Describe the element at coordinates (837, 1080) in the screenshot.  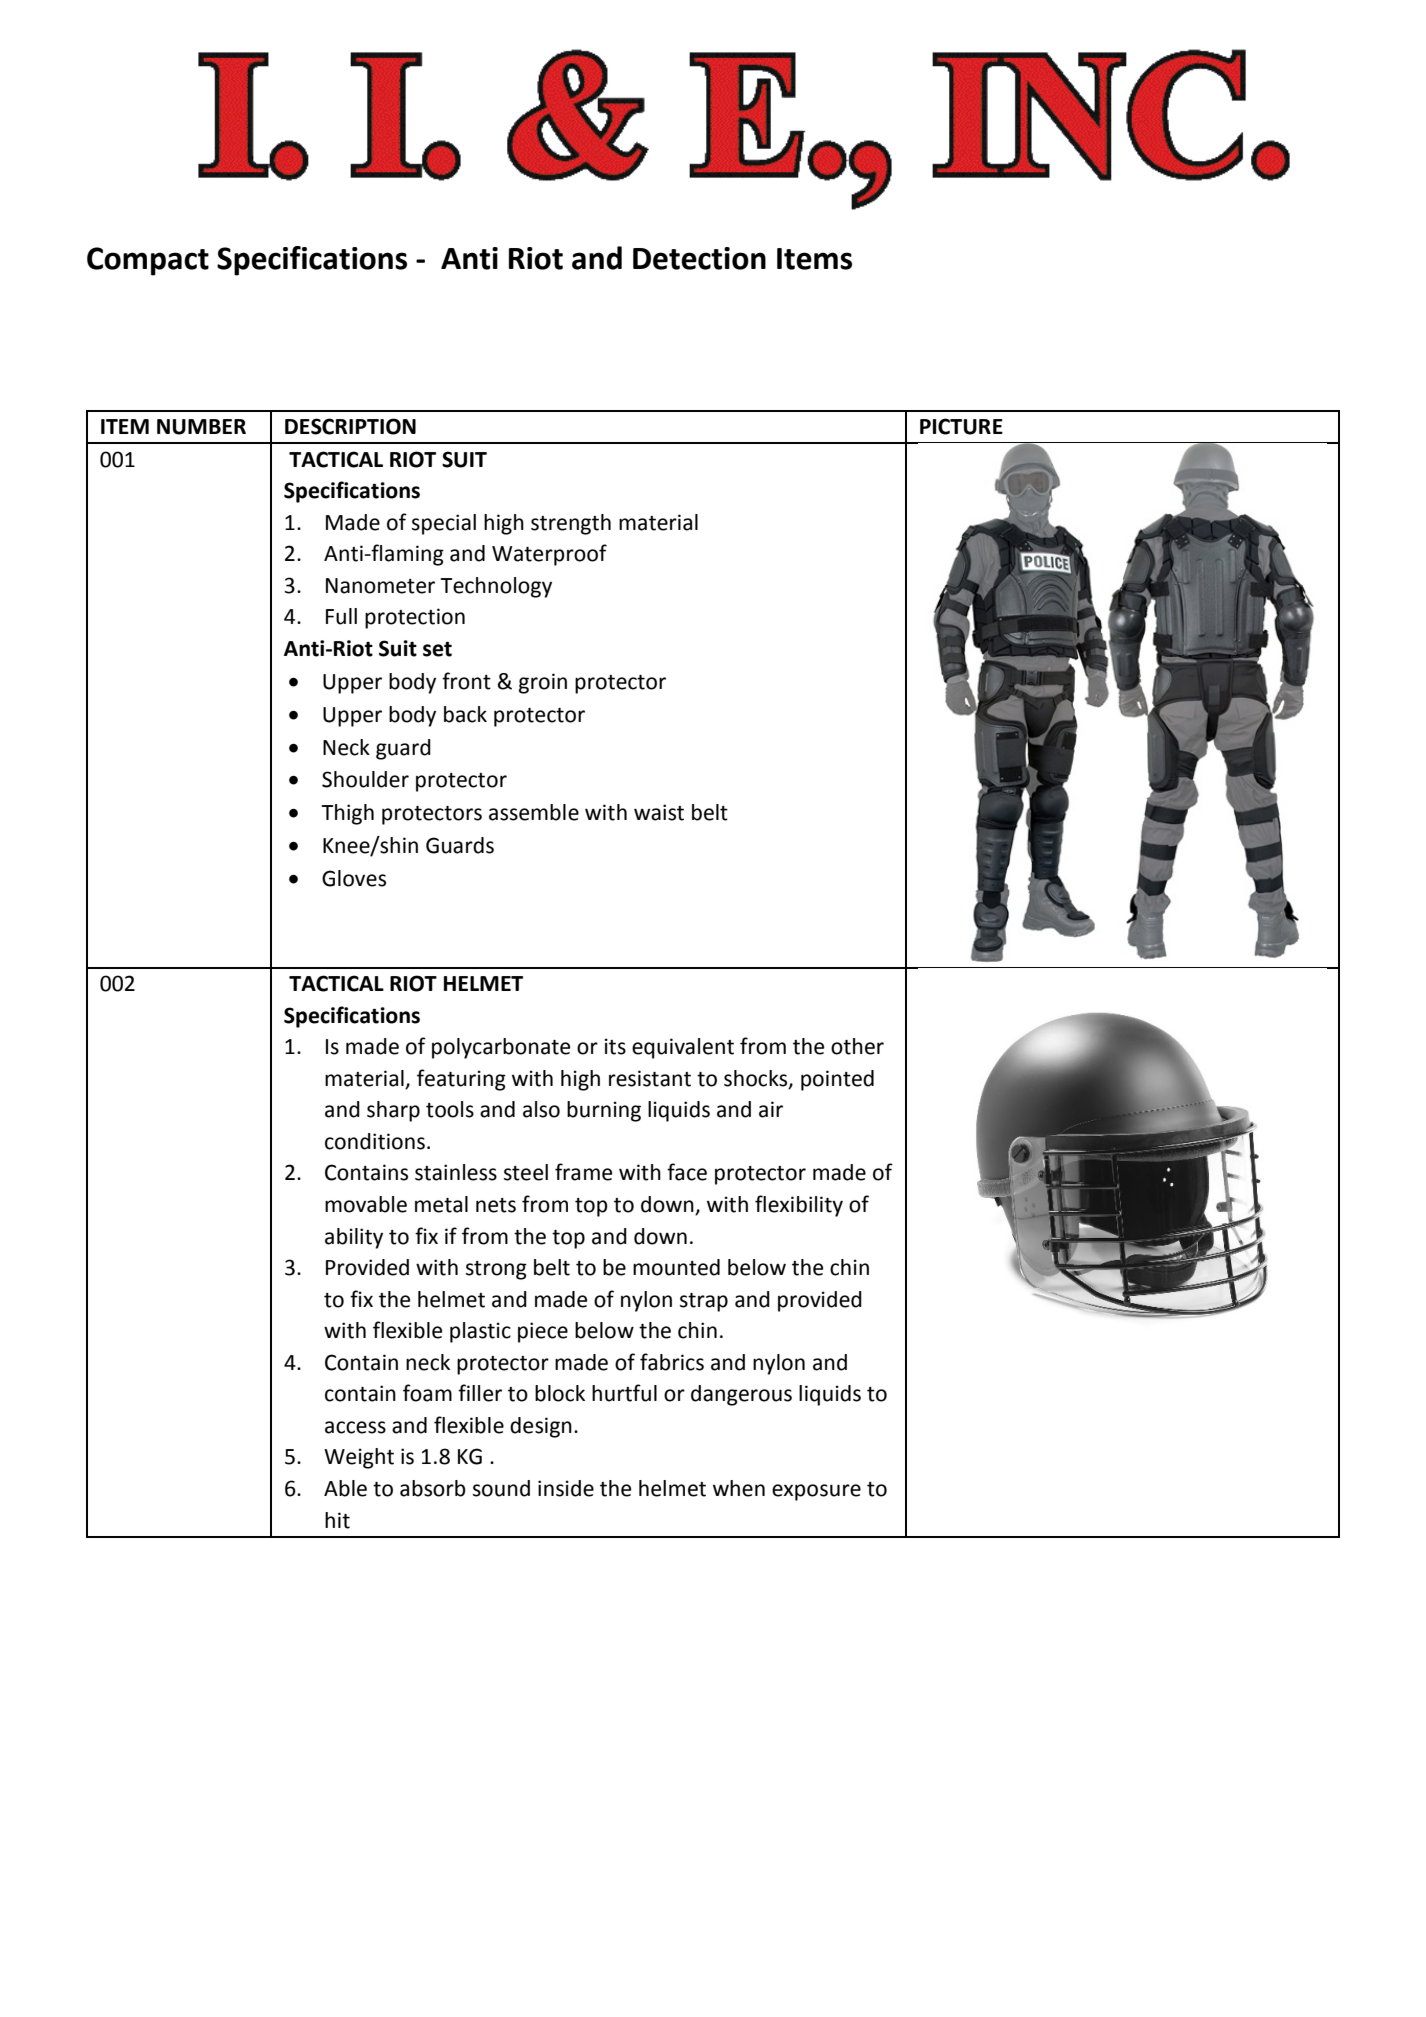
I see `pointed` at that location.
